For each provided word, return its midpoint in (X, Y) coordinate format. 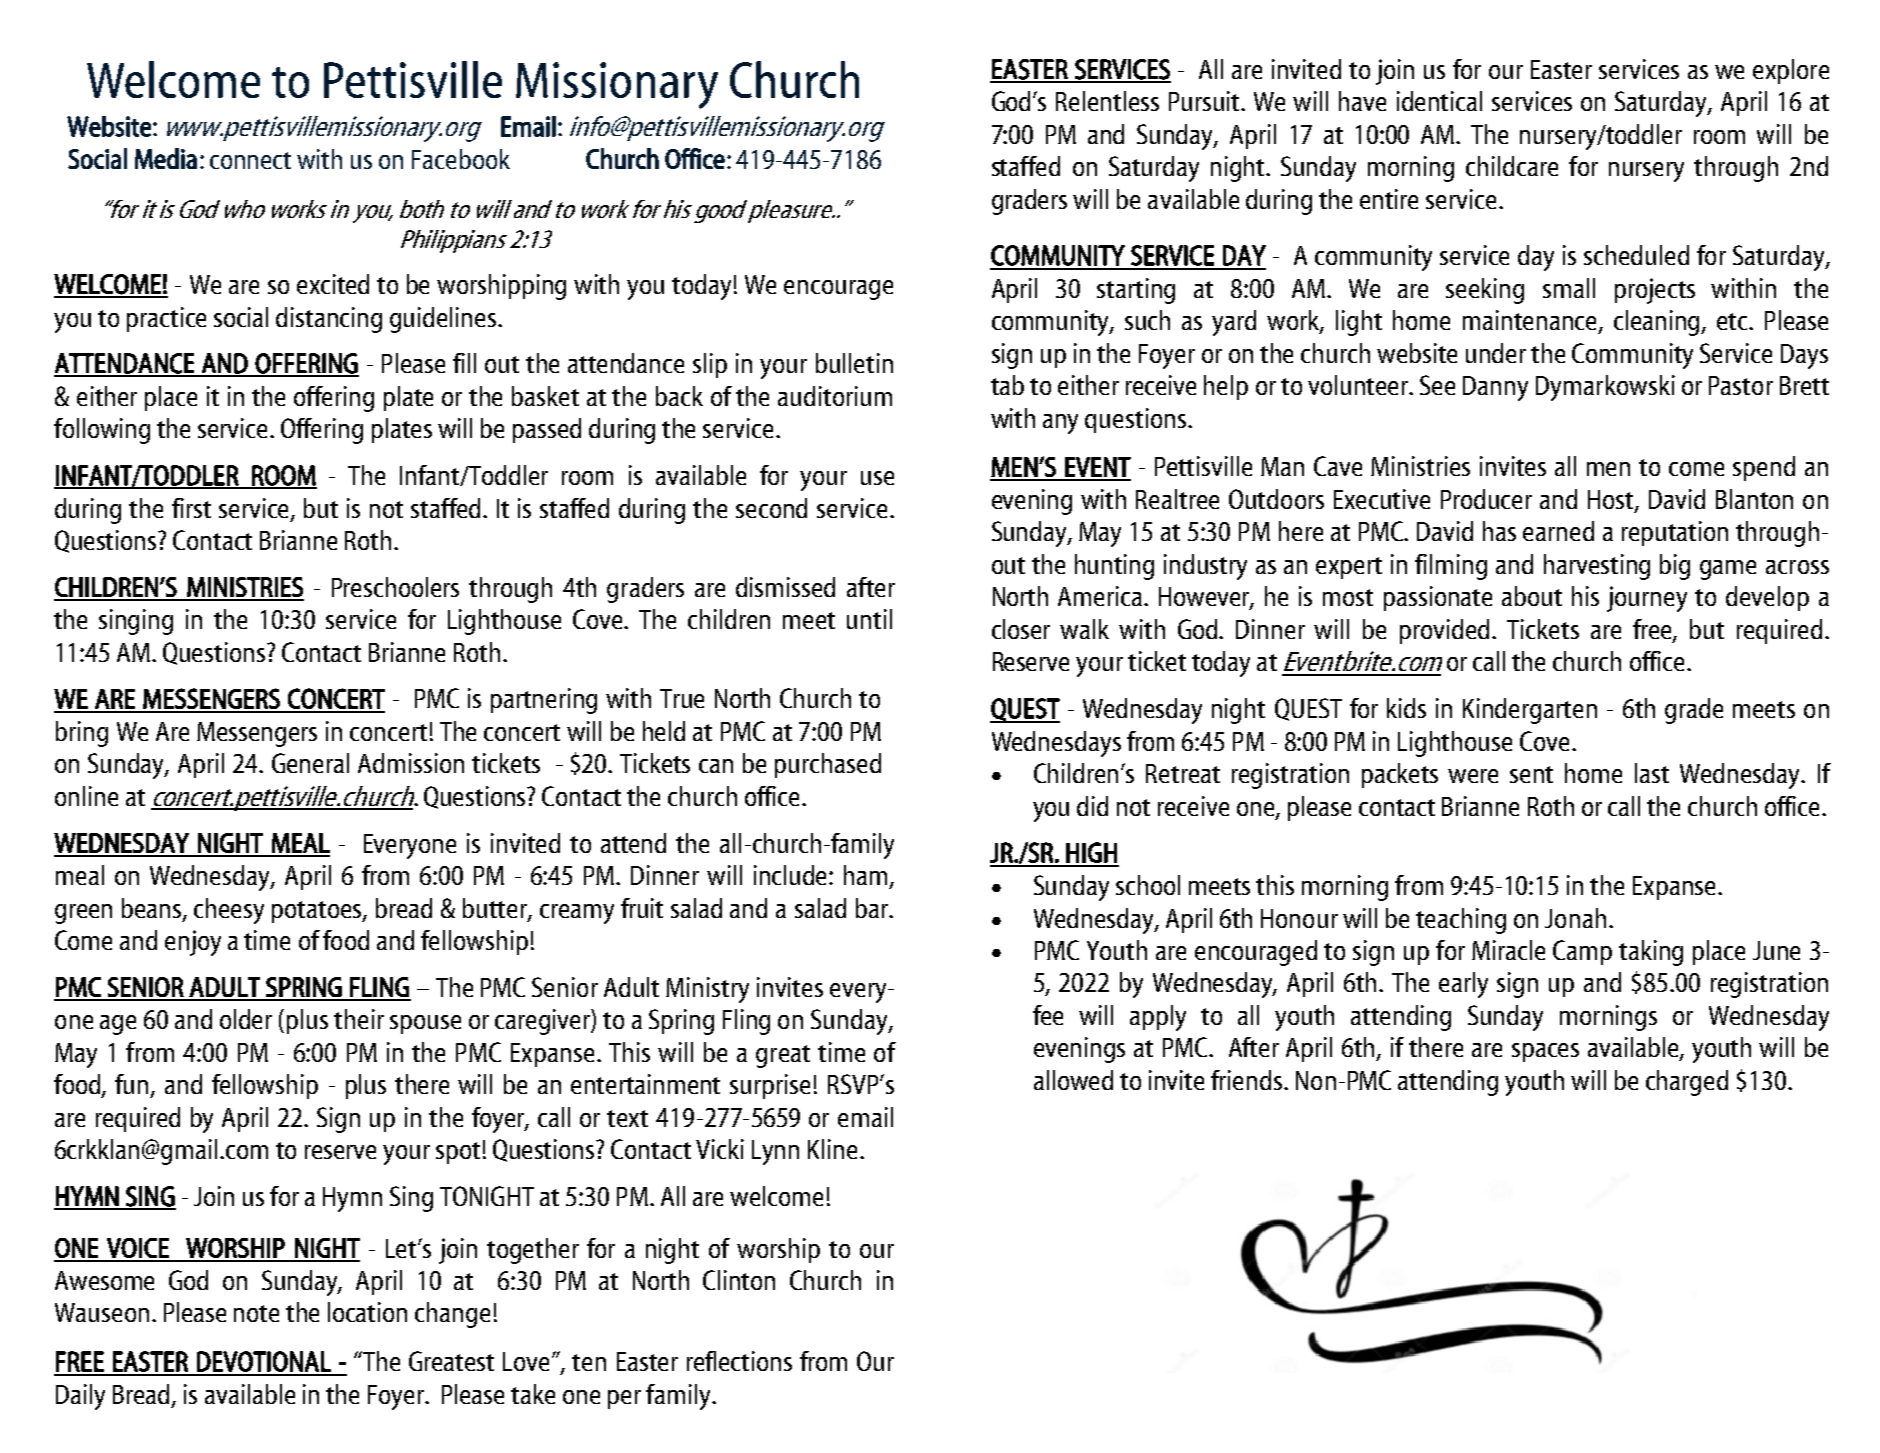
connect (250, 160)
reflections (739, 1361)
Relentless (1107, 101)
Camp (1582, 952)
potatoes (318, 912)
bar (873, 908)
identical (1439, 101)
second (771, 508)
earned (1558, 531)
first (191, 508)
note (256, 1313)
